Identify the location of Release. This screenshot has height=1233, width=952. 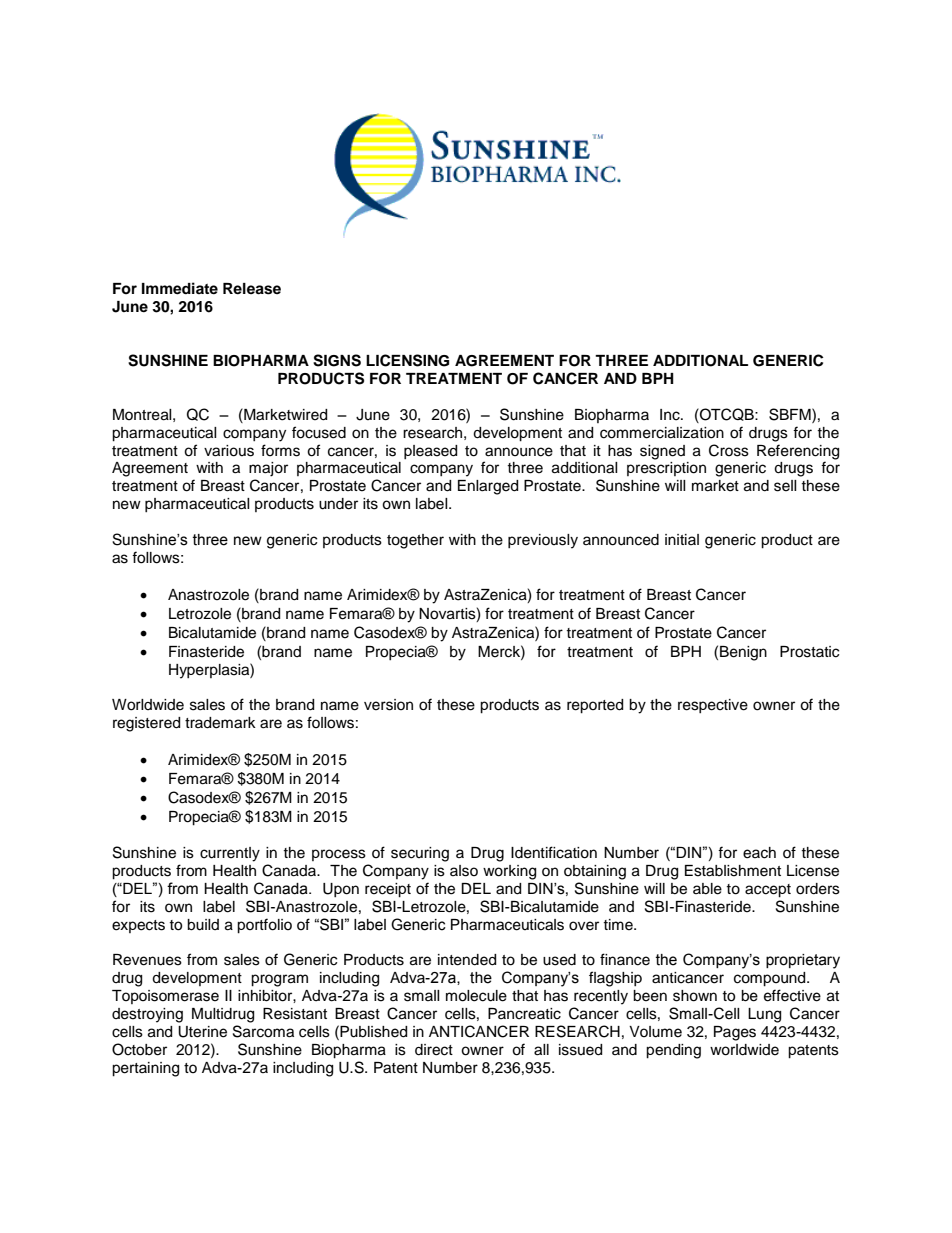
(252, 289).
